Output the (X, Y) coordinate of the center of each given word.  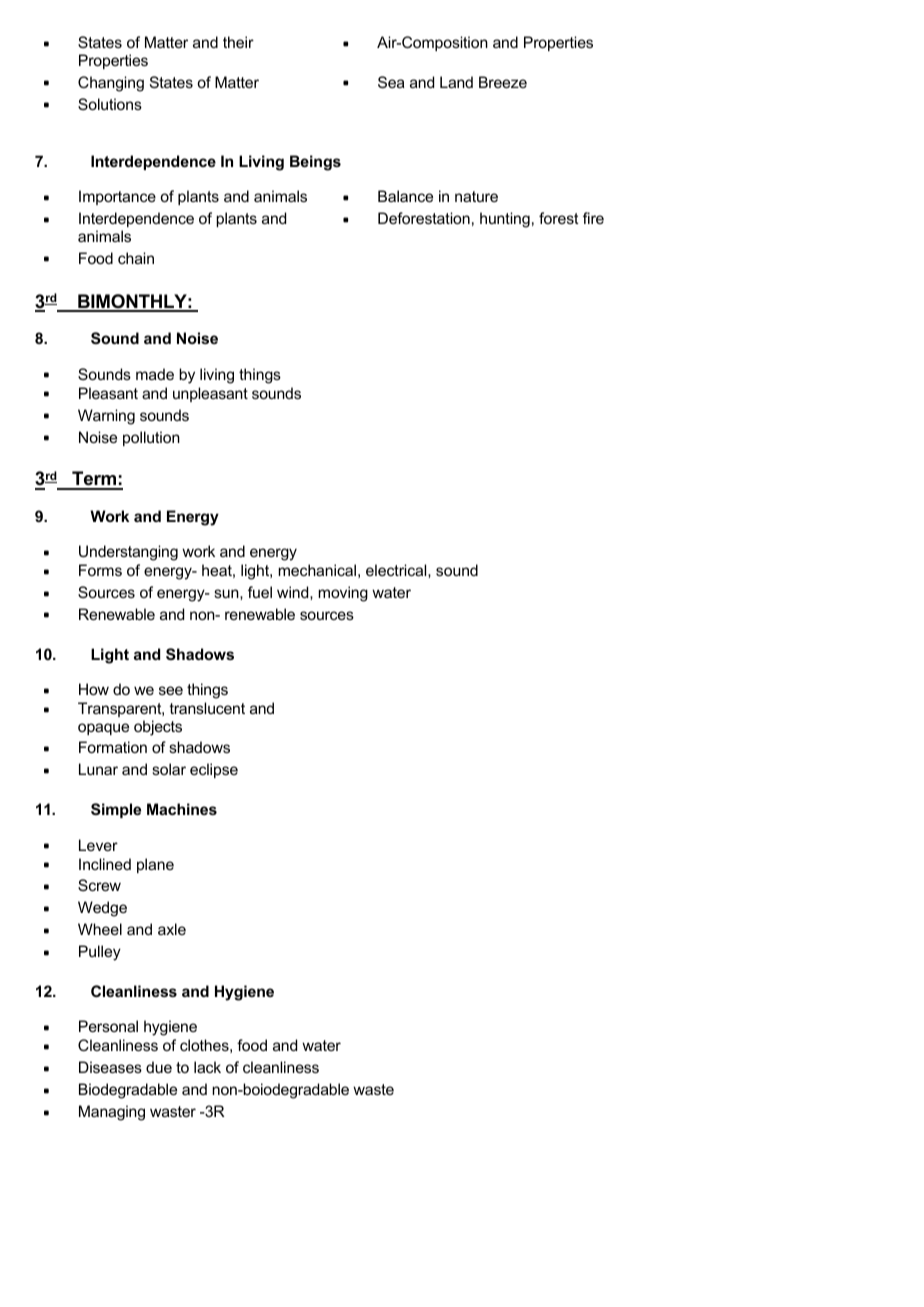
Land (456, 82)
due (159, 1067)
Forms (100, 570)
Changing (111, 84)
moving (343, 594)
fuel (260, 592)
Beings (315, 163)
